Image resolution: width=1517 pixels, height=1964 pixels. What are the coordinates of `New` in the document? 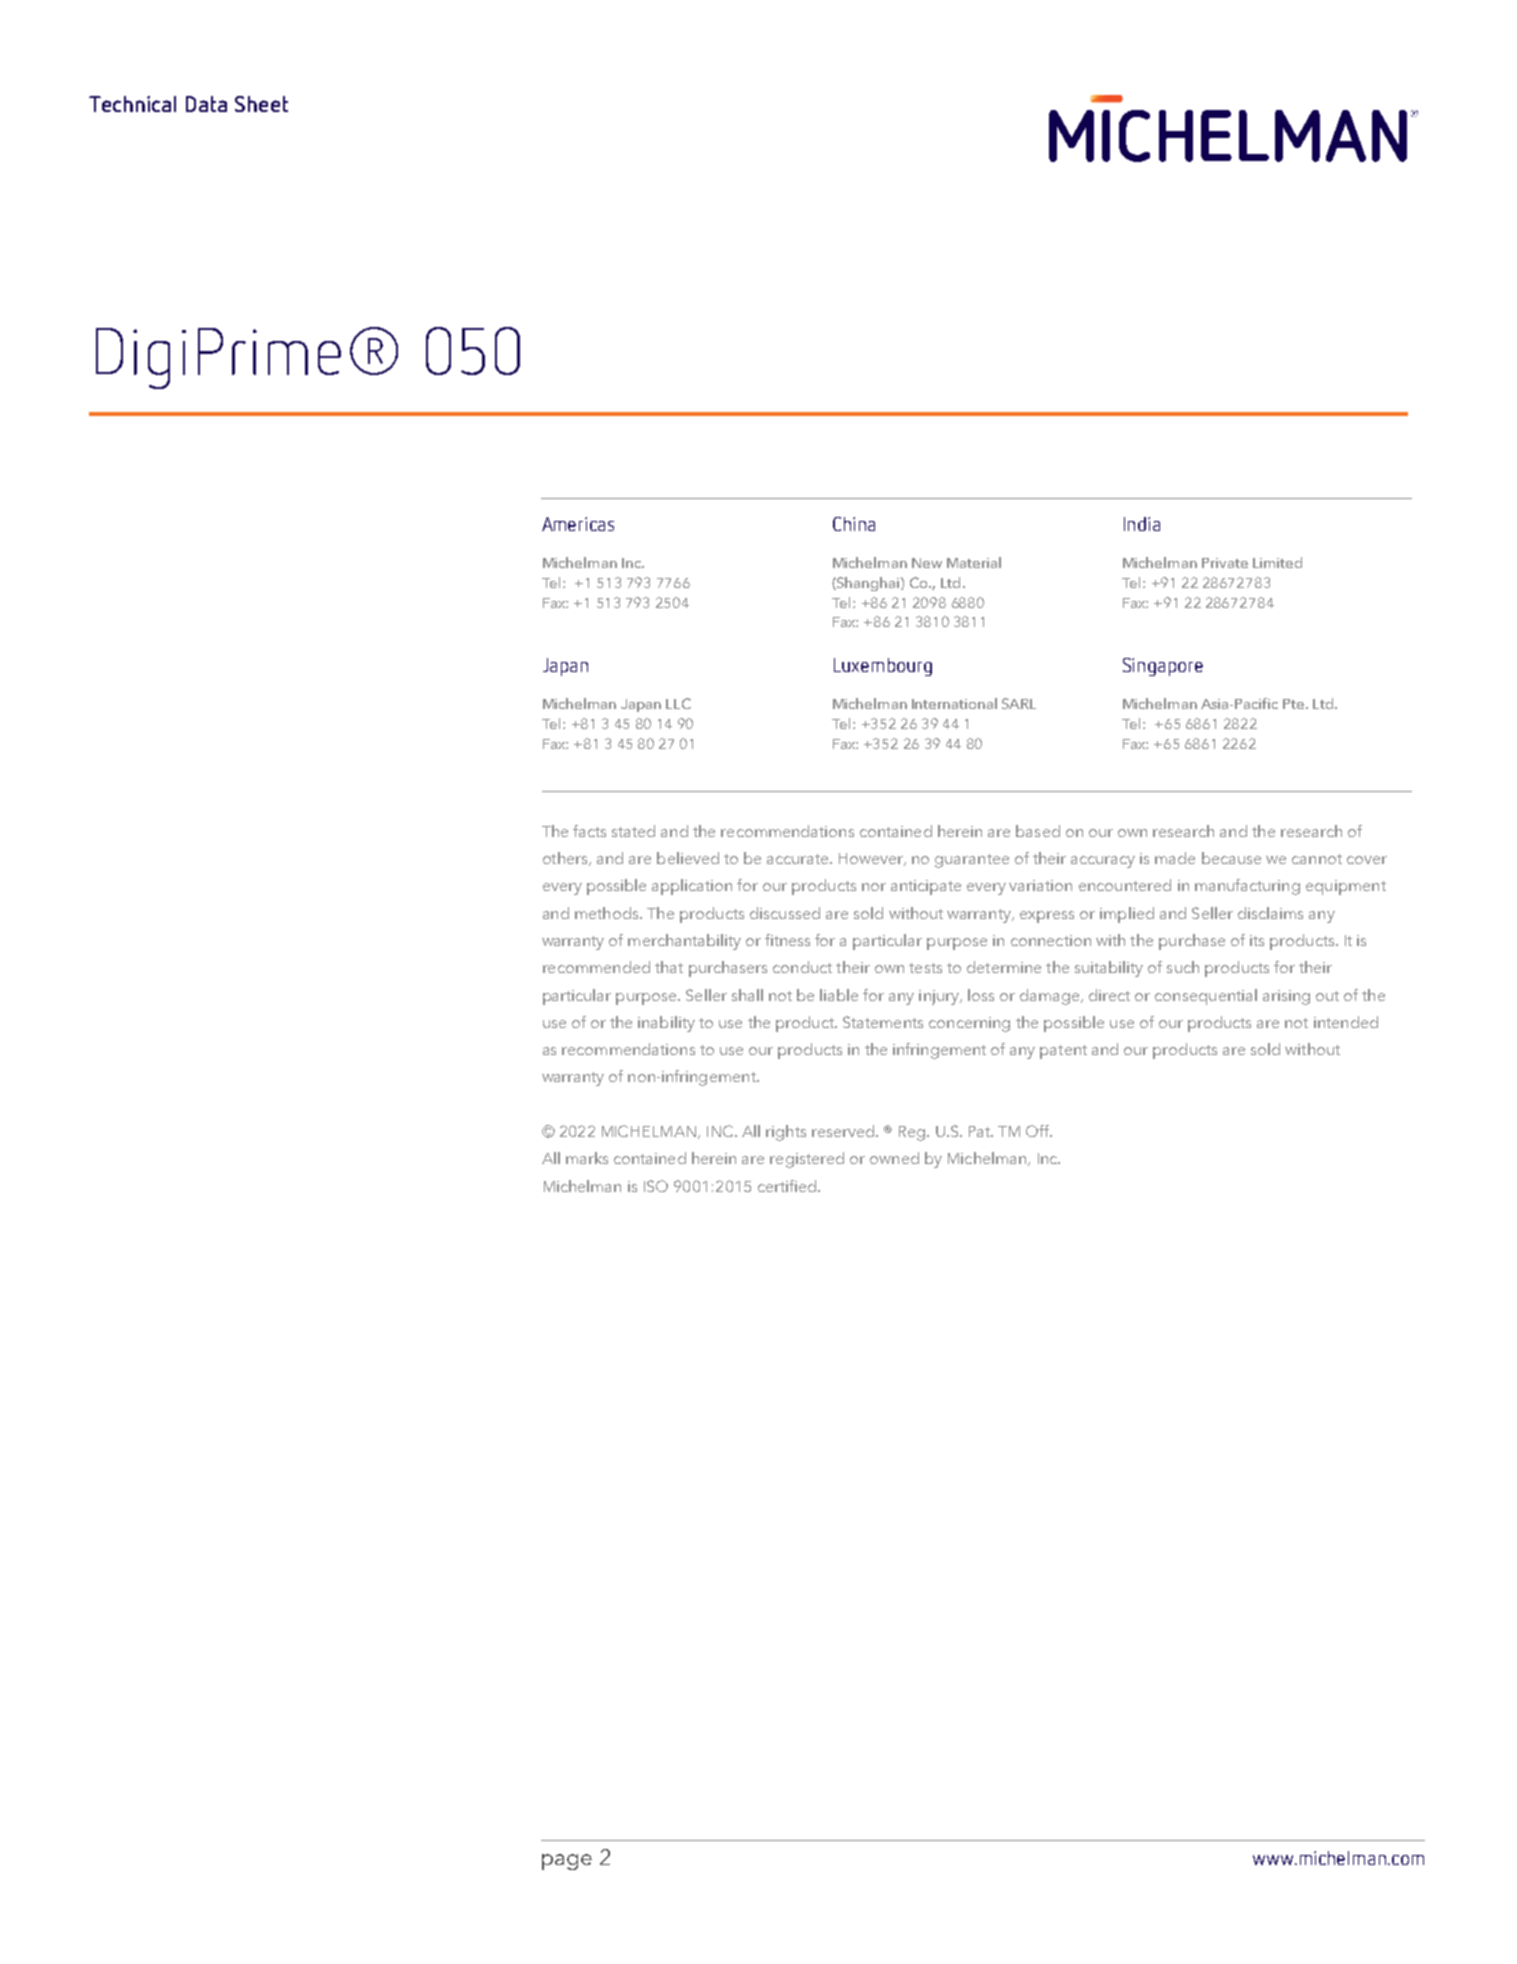 It's located at (927, 563).
